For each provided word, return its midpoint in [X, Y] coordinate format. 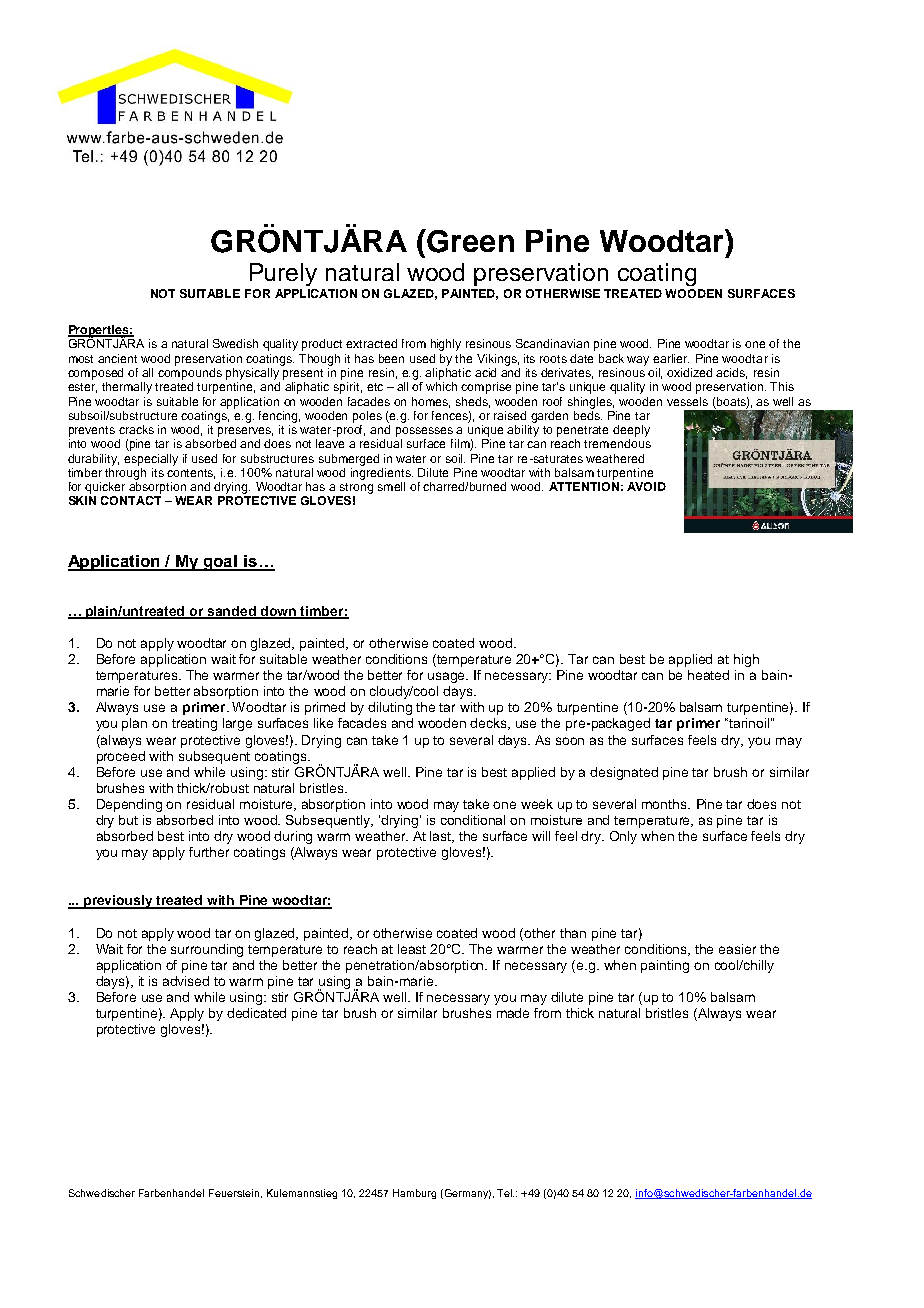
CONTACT [131, 500]
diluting [390, 708]
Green [469, 241]
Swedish [235, 343]
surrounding [207, 950]
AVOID [646, 486]
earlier [671, 358]
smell [391, 486]
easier [737, 949]
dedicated [256, 1013]
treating [194, 724]
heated [708, 675]
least [412, 949]
